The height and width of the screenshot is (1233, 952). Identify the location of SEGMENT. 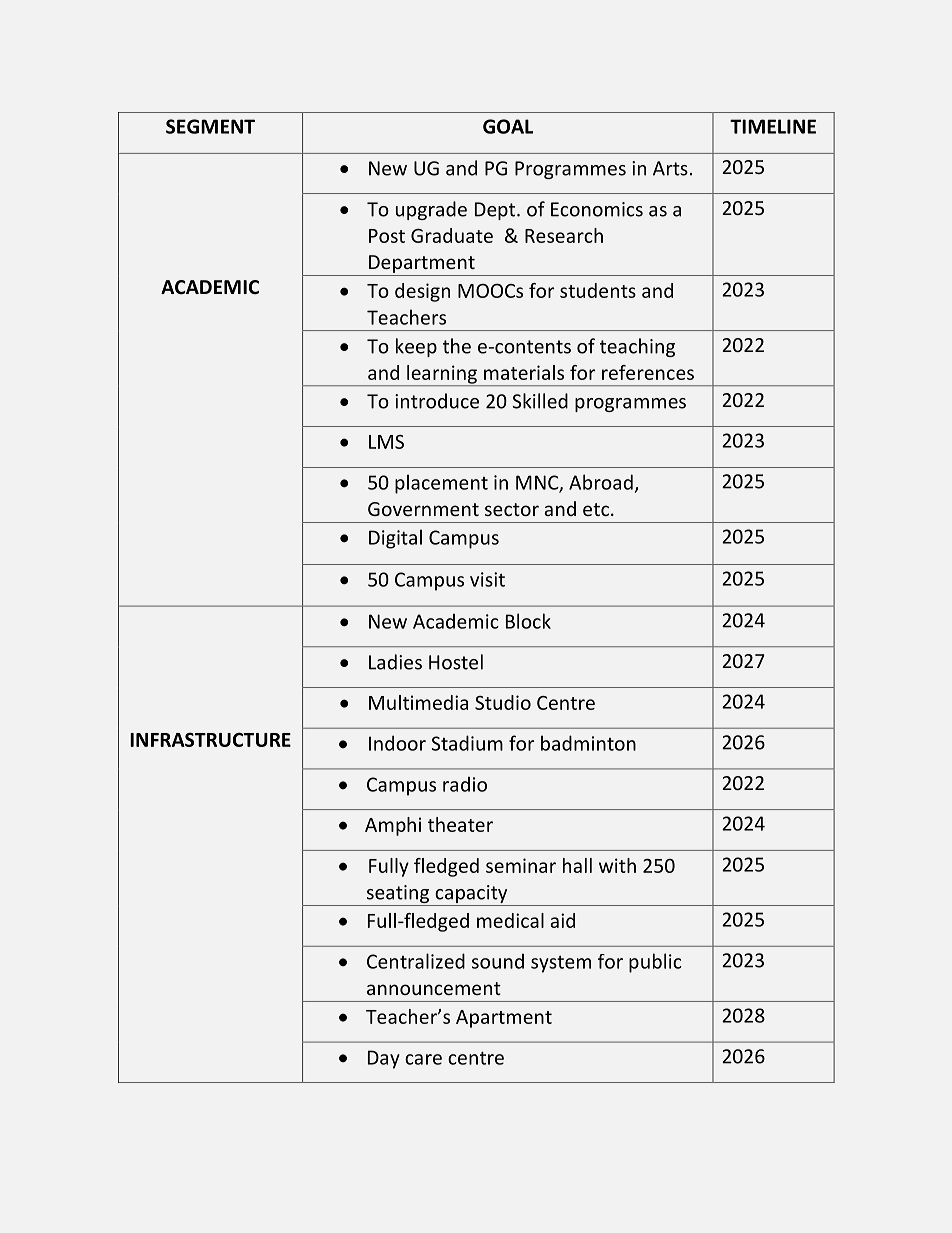
(210, 126).
